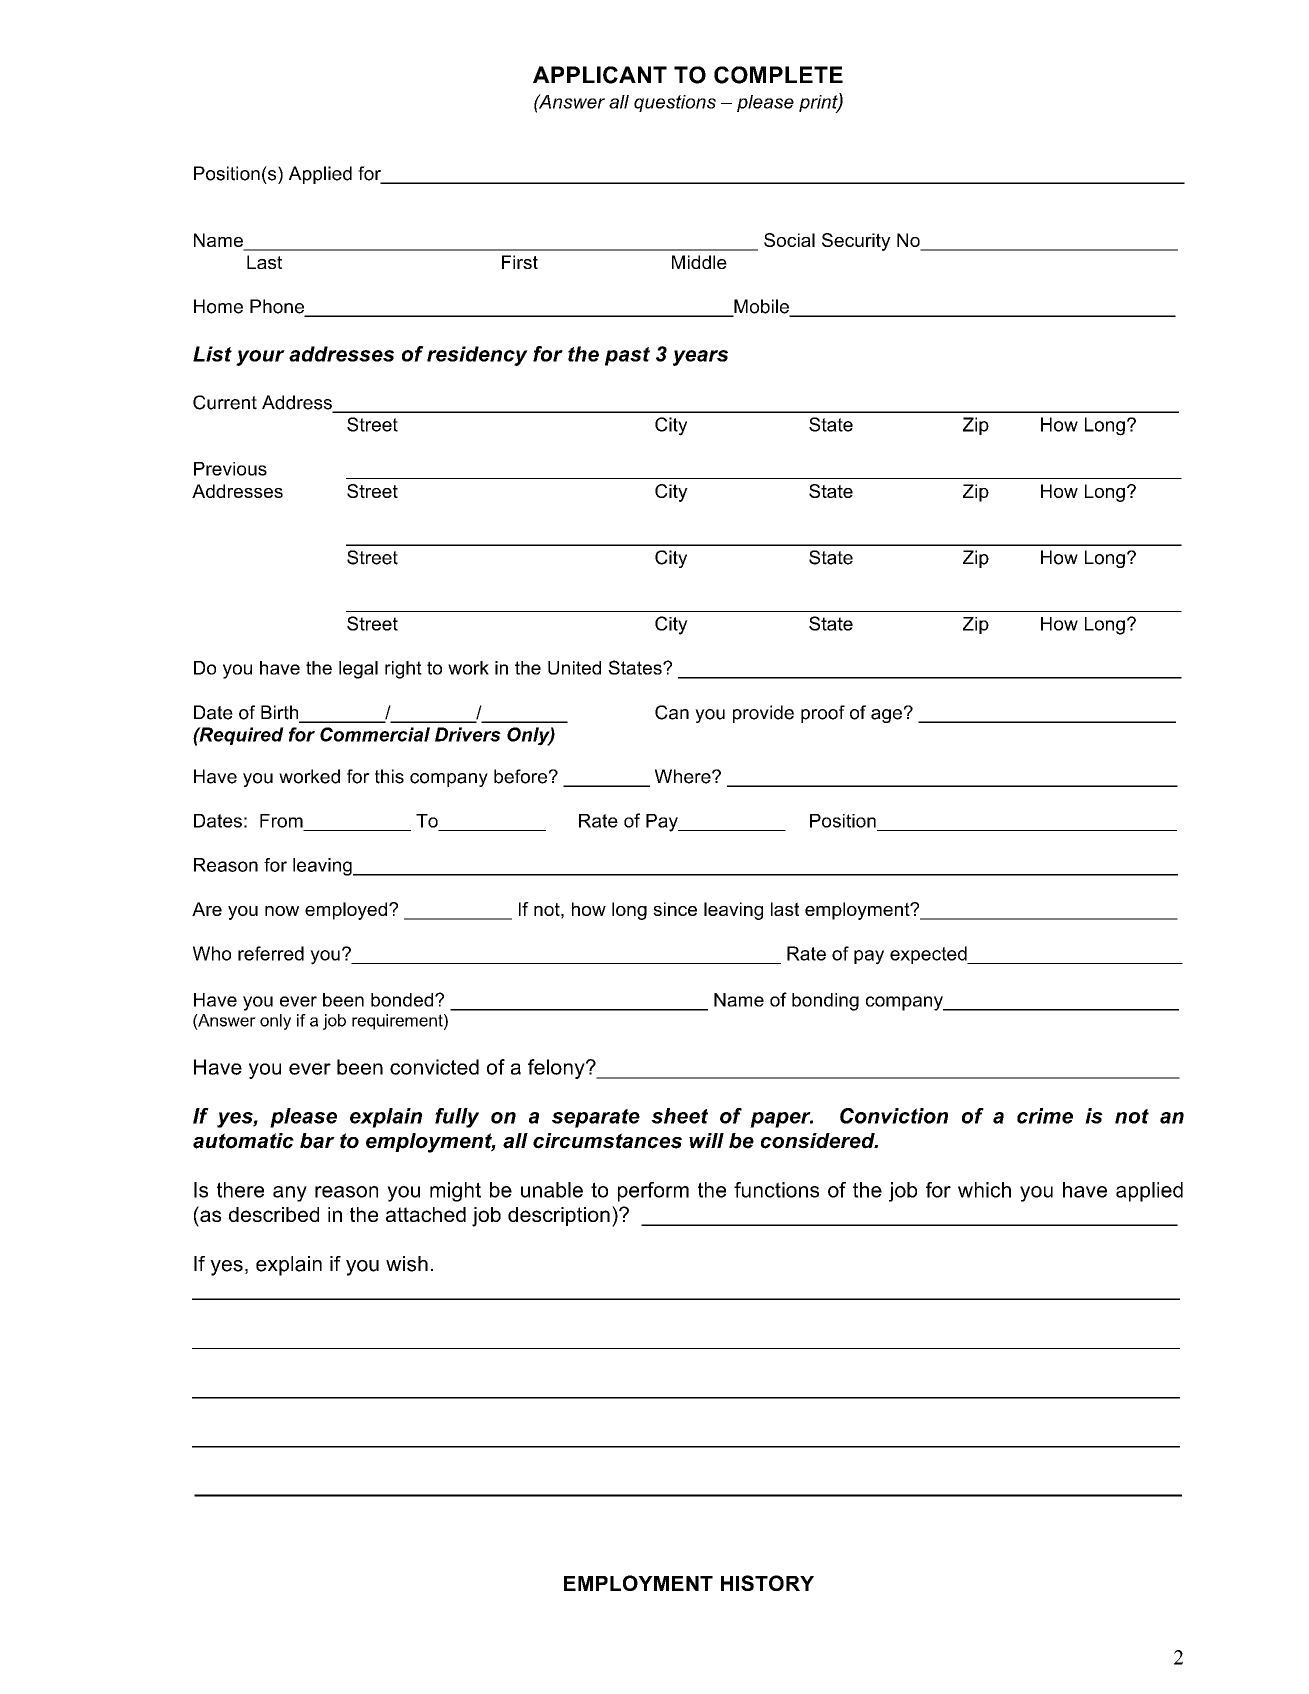  I want to click on HISTORY, so click(767, 1583).
